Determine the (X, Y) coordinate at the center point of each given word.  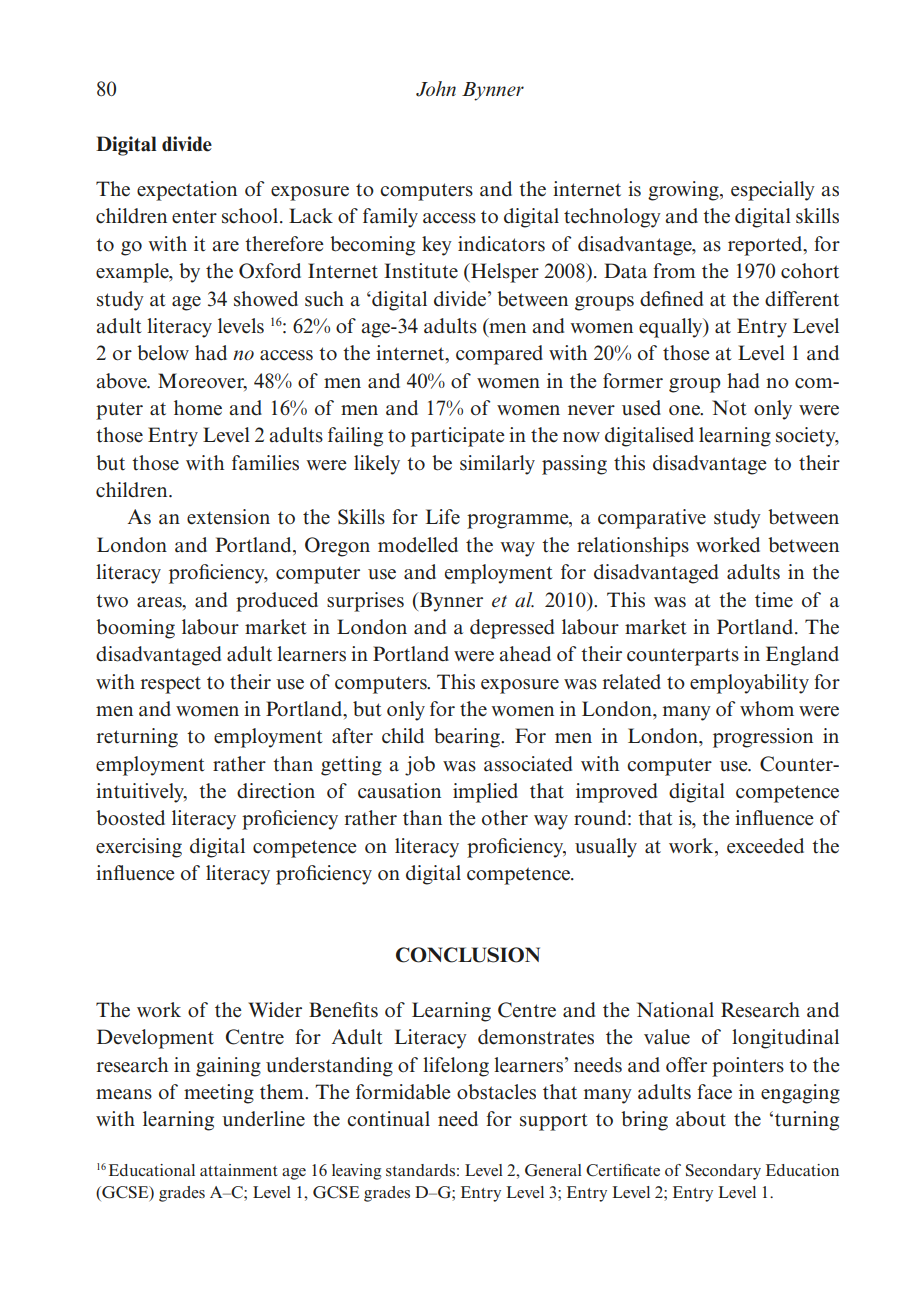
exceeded (765, 846)
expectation (187, 191)
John (436, 89)
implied (485, 793)
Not (729, 408)
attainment (238, 1170)
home (198, 408)
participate (458, 437)
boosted (130, 818)
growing (684, 191)
